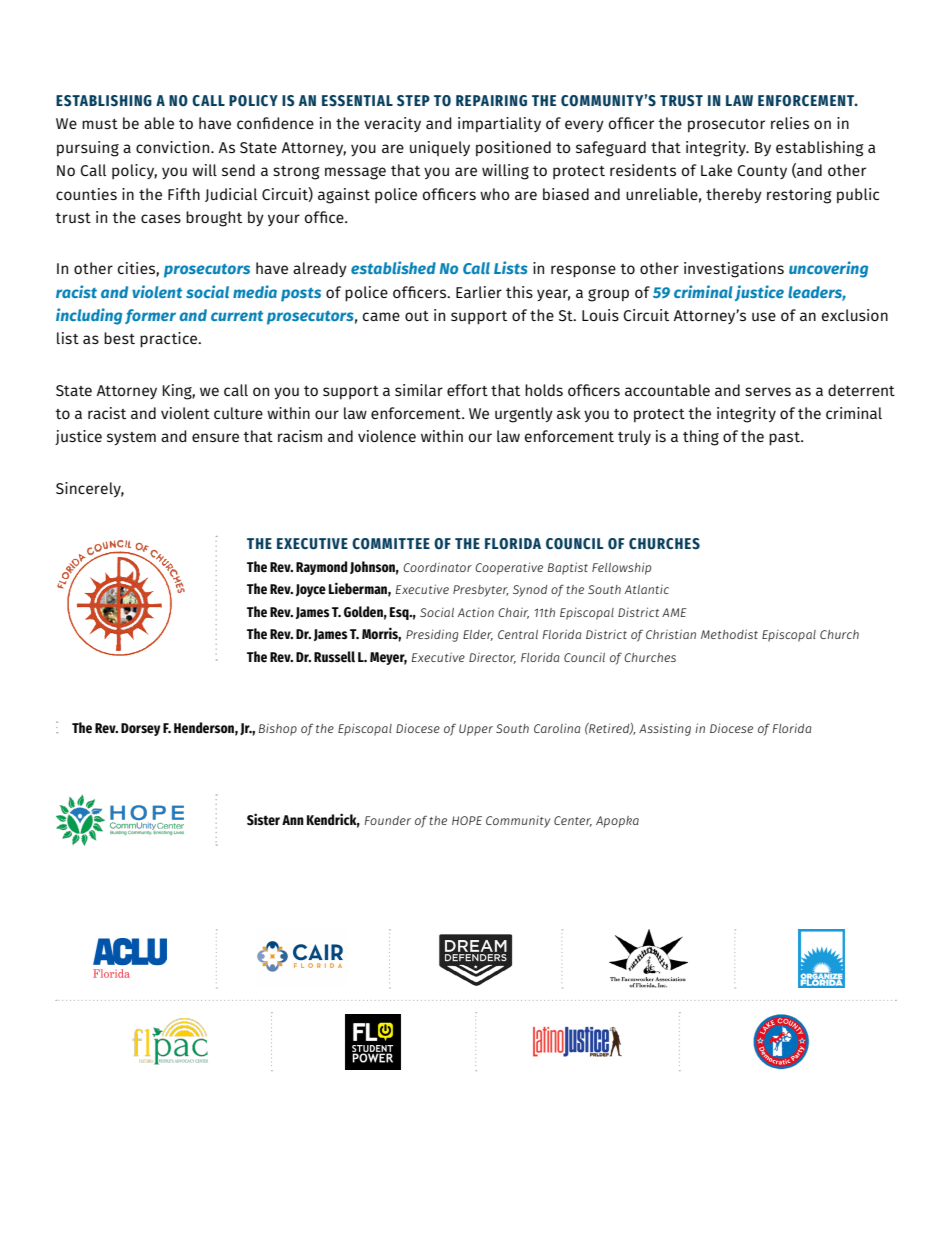 The image size is (952, 1233). What do you see at coordinates (790, 123) in the page?
I see `relies` at bounding box center [790, 123].
